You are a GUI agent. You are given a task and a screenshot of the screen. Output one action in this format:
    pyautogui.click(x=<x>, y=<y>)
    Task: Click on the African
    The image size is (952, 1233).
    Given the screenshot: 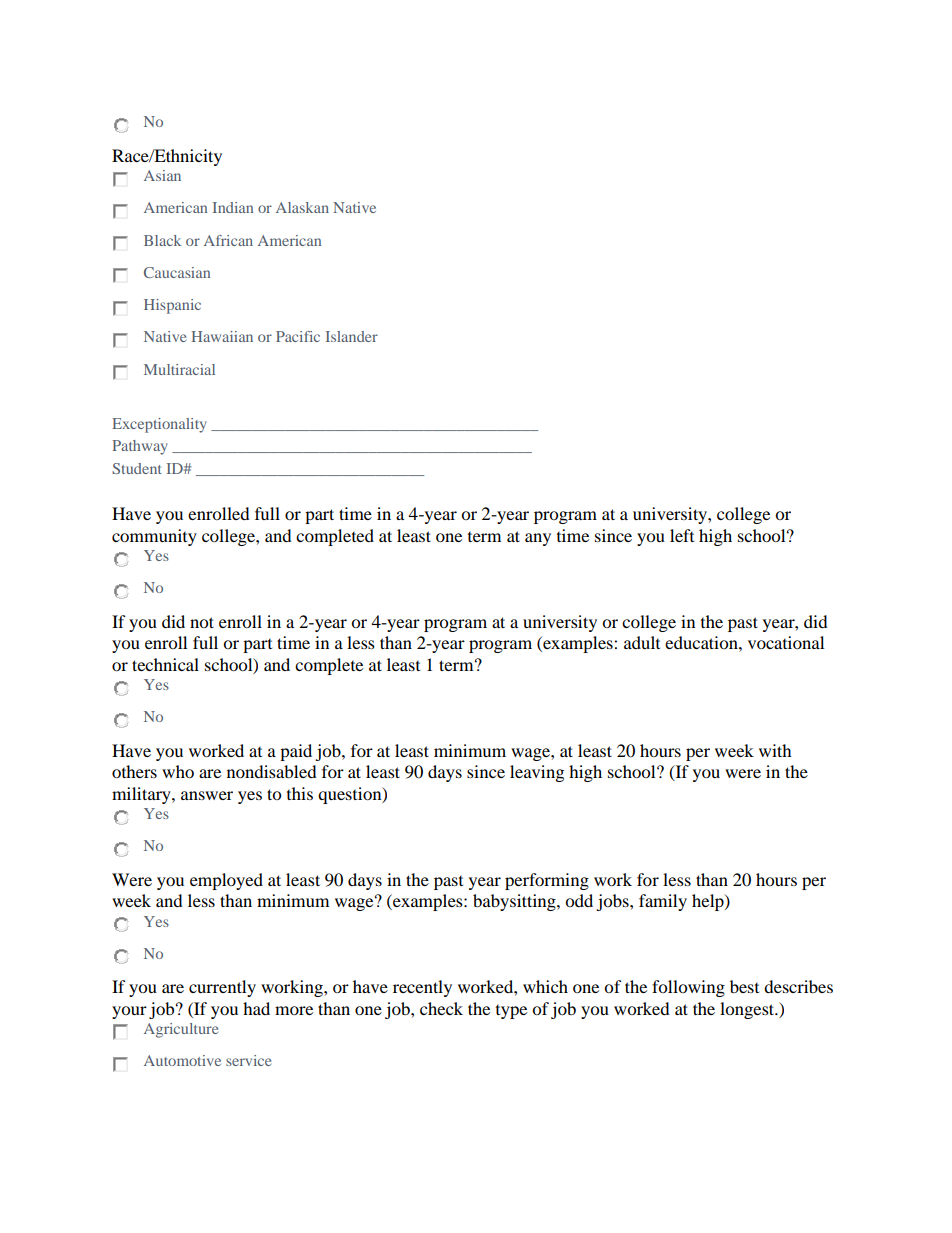 What is the action you would take?
    pyautogui.click(x=228, y=240)
